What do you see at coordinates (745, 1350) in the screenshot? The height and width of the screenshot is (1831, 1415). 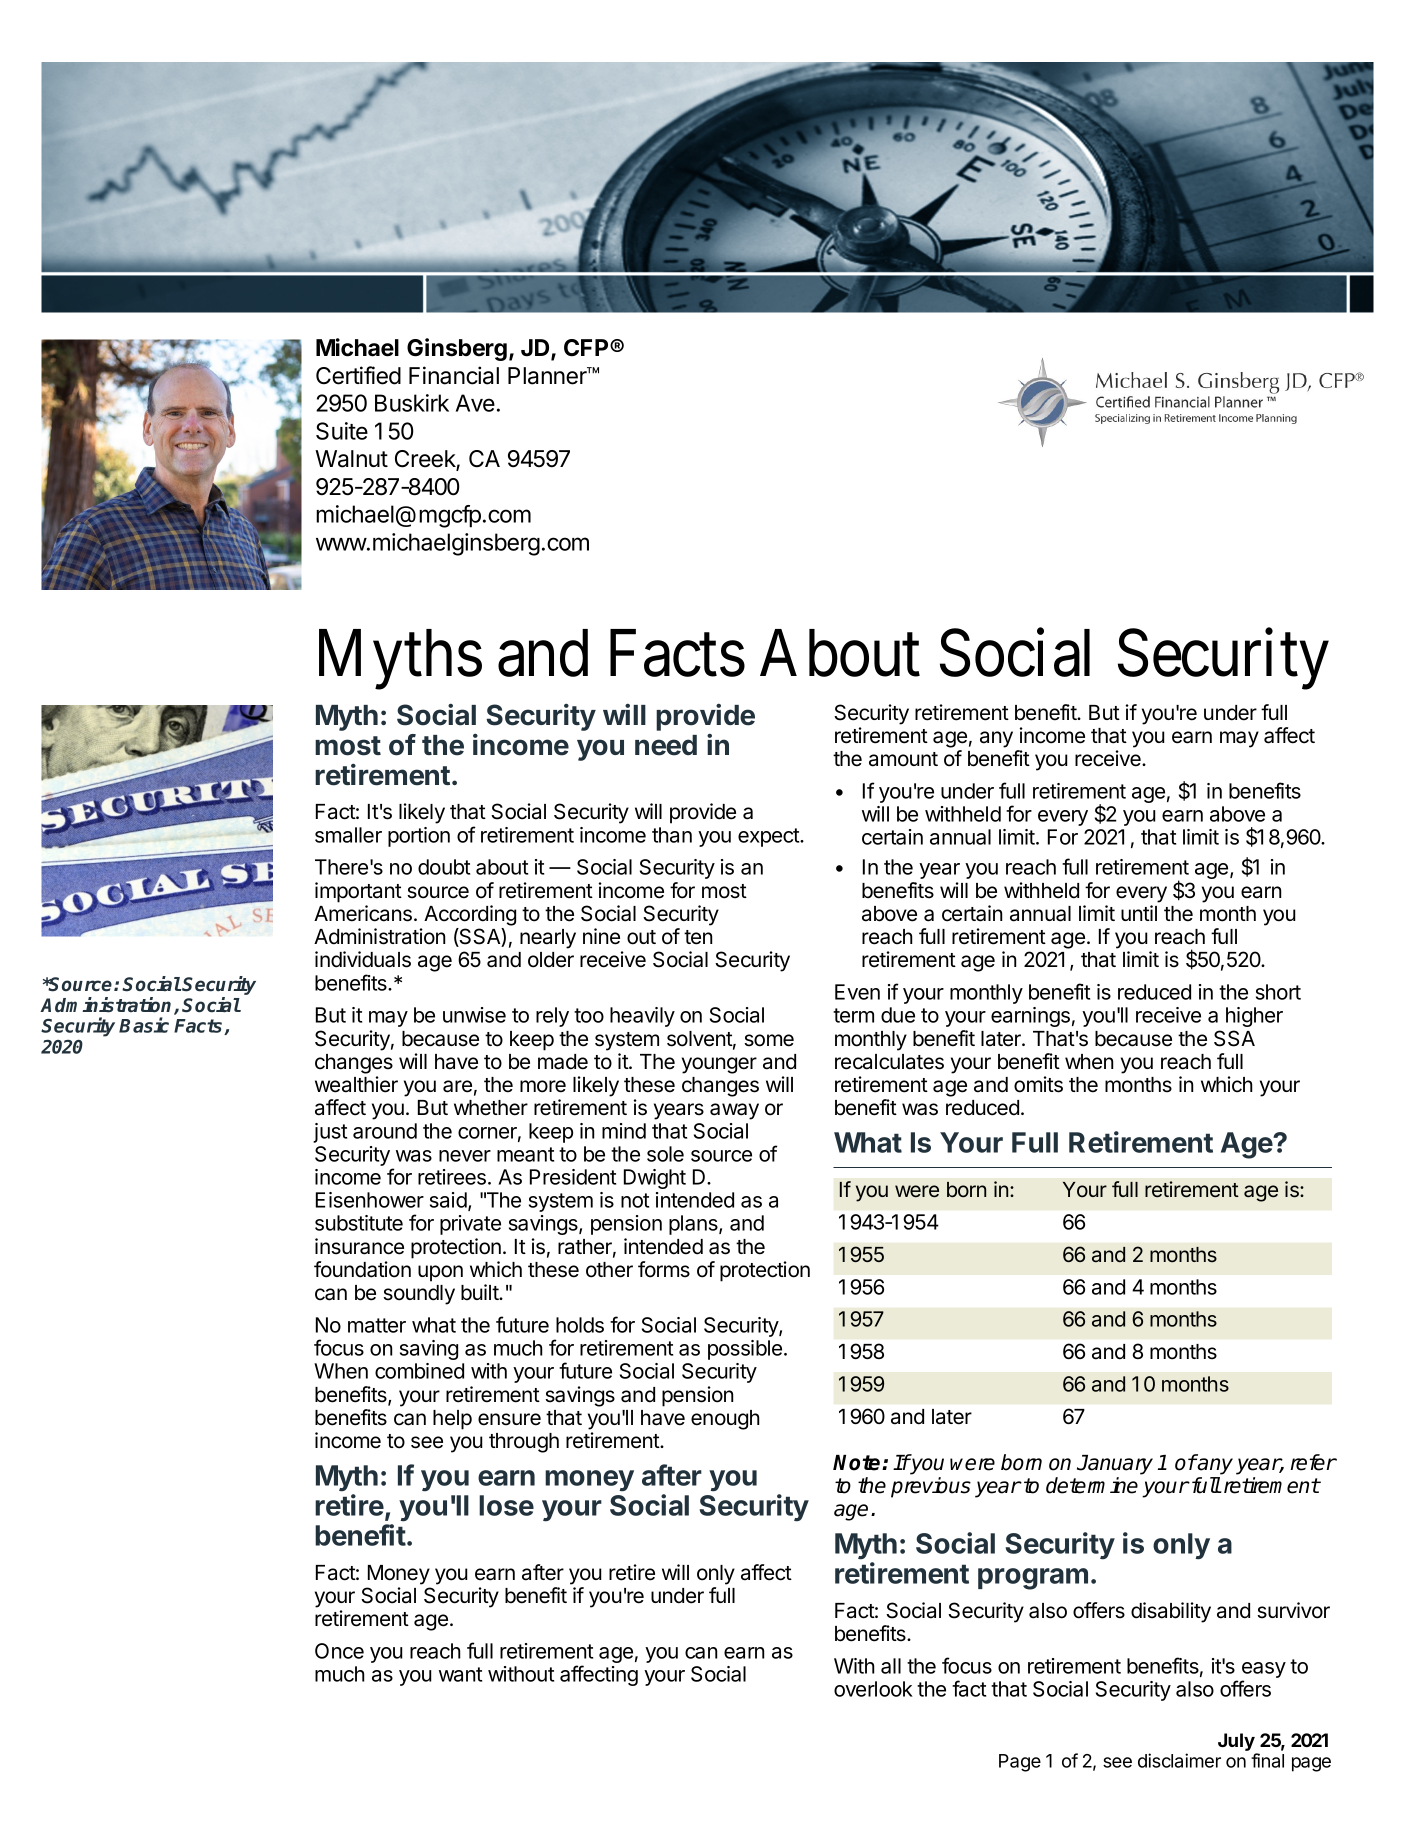 I see `possible` at bounding box center [745, 1350].
